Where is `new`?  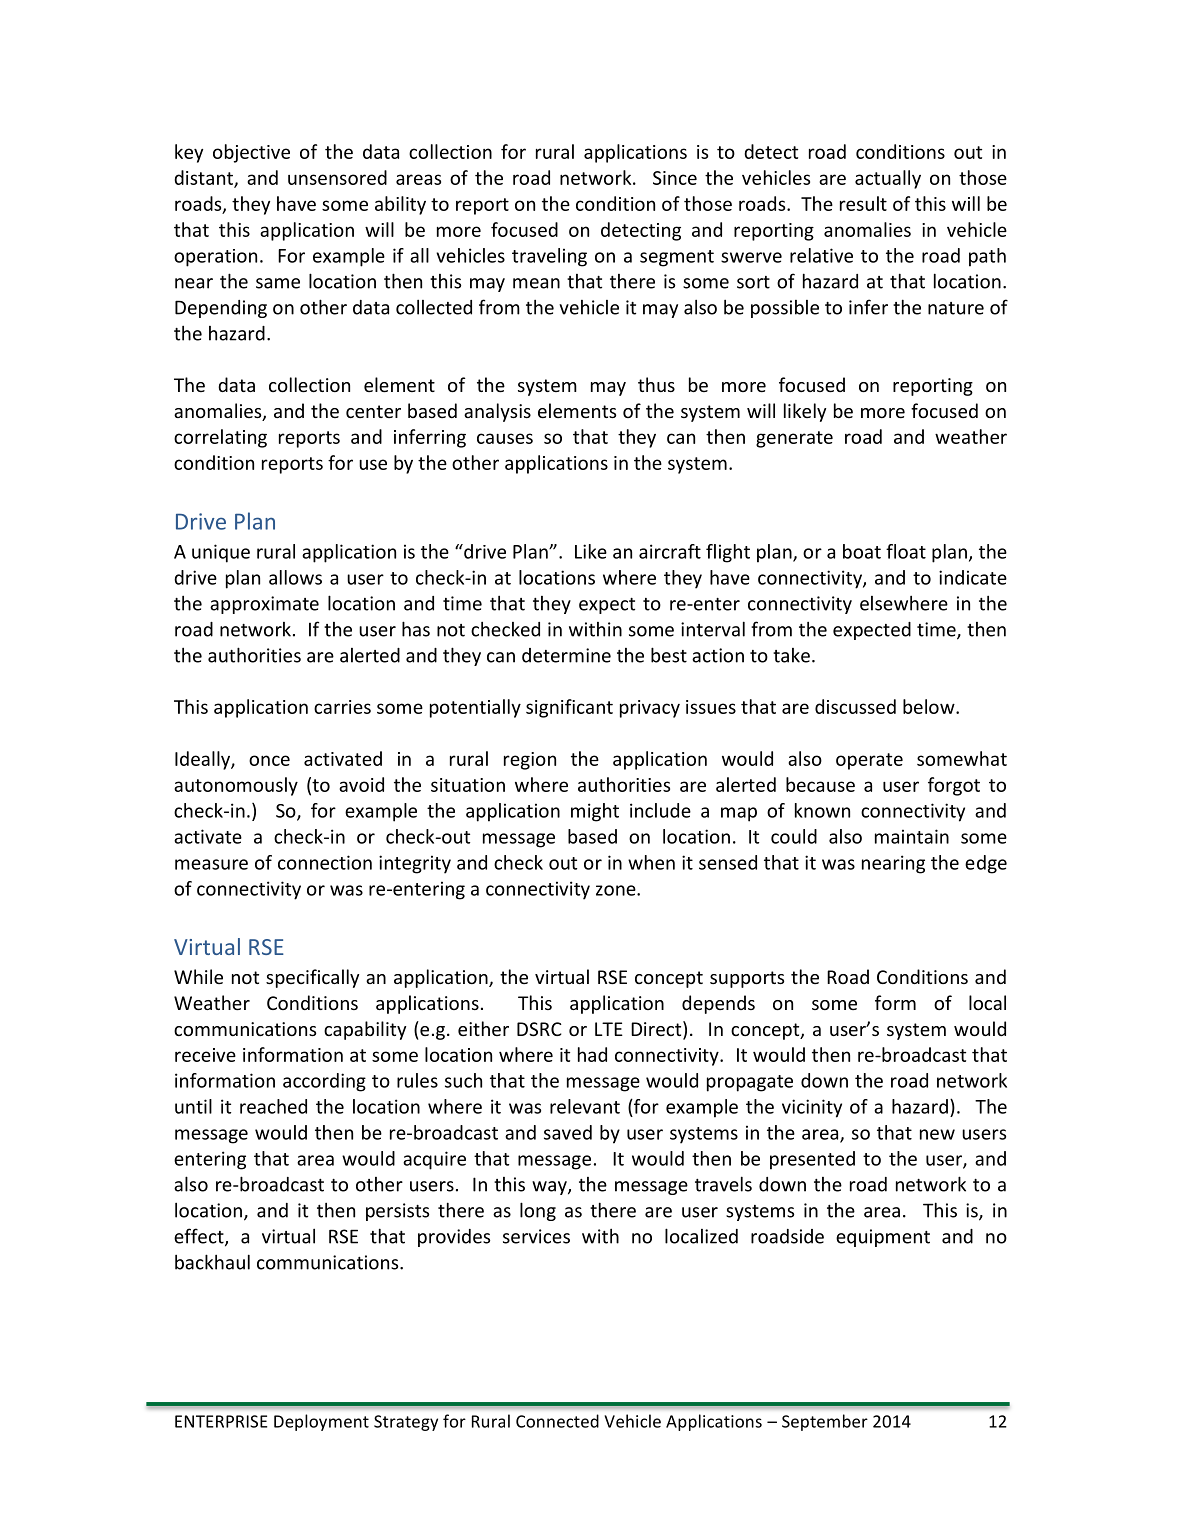 new is located at coordinates (937, 1134).
